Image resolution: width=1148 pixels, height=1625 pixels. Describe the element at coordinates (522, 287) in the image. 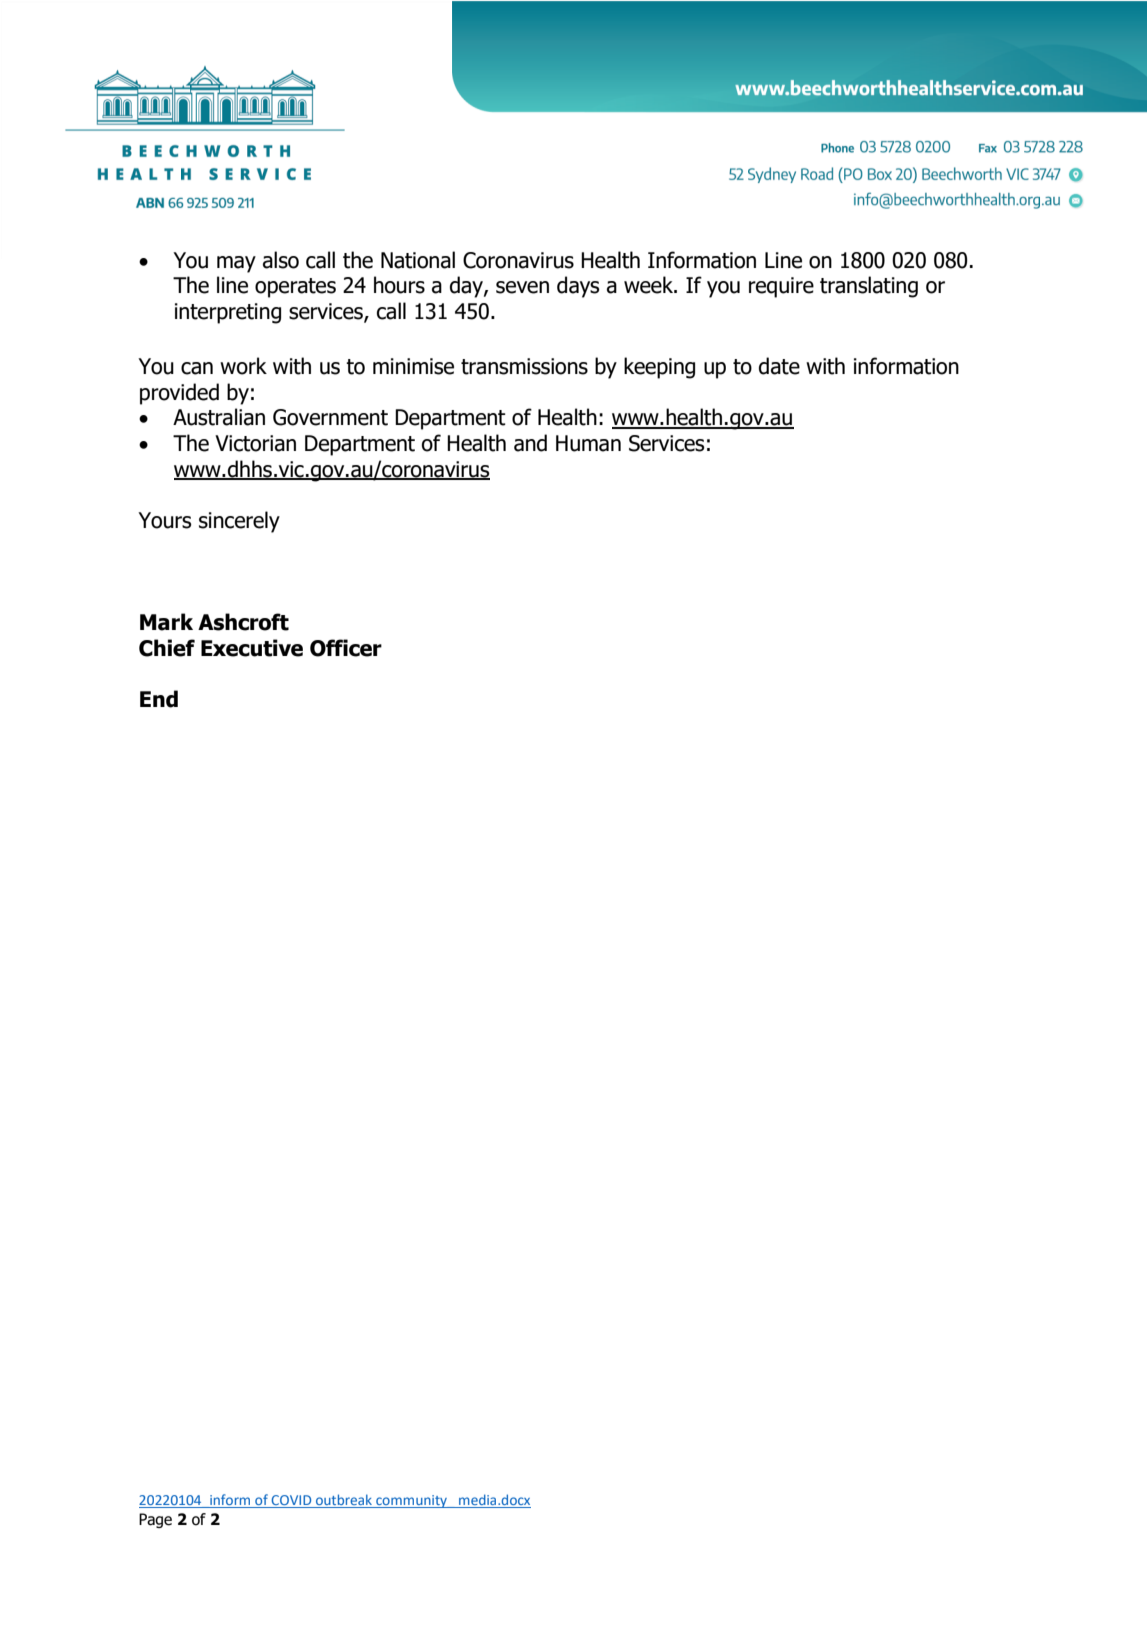

I see `seven` at that location.
